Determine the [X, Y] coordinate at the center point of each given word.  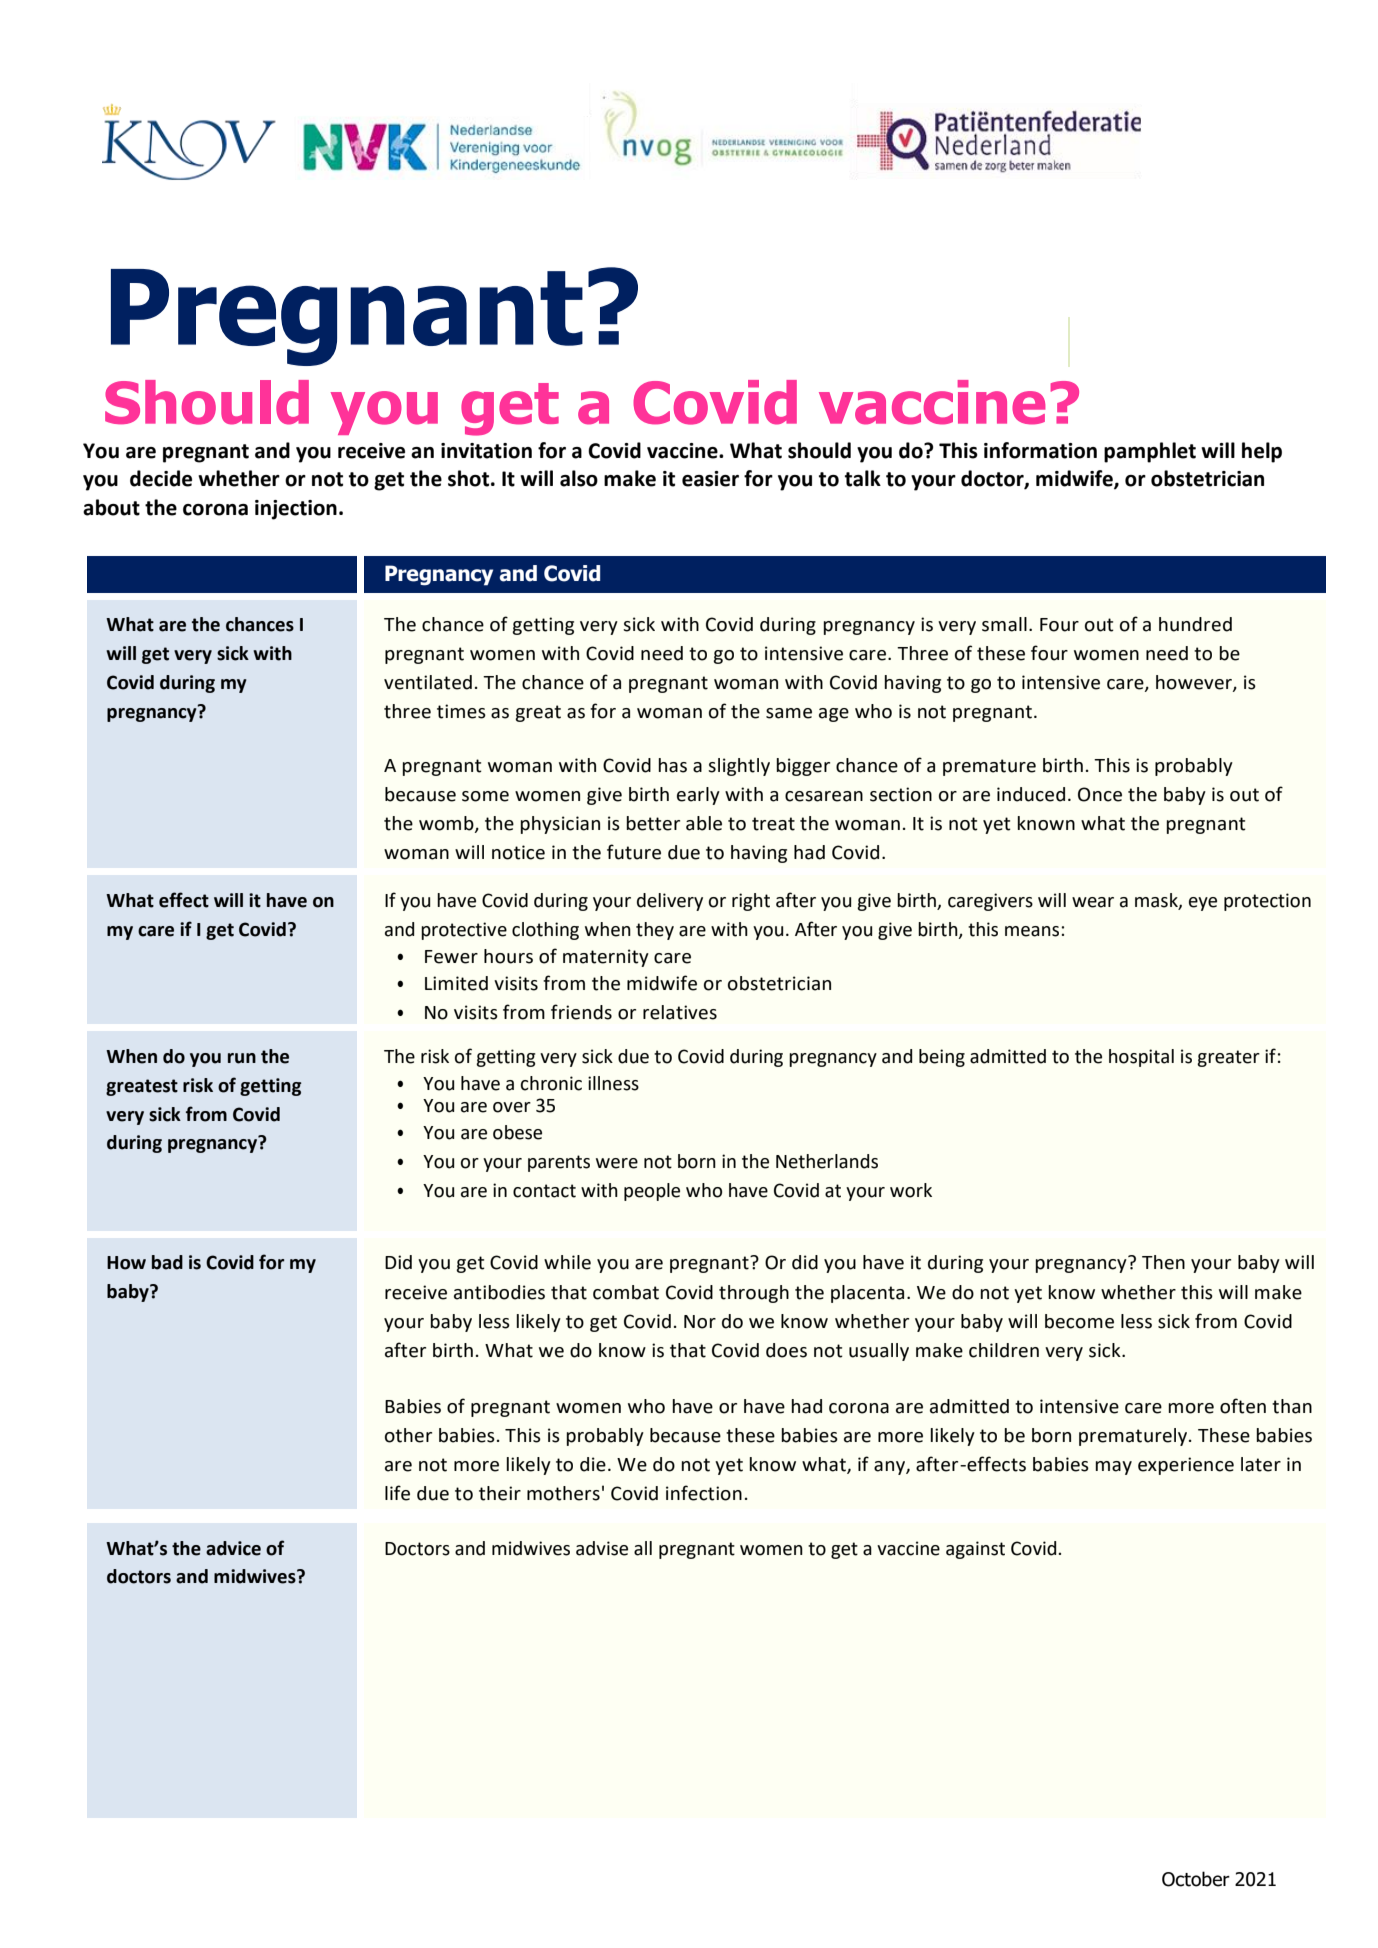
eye [1203, 904]
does [786, 1350]
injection [296, 510]
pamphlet [1150, 452]
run [242, 1058]
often [1243, 1406]
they [655, 931]
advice [233, 1548]
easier [710, 479]
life [397, 1493]
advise [602, 1548]
